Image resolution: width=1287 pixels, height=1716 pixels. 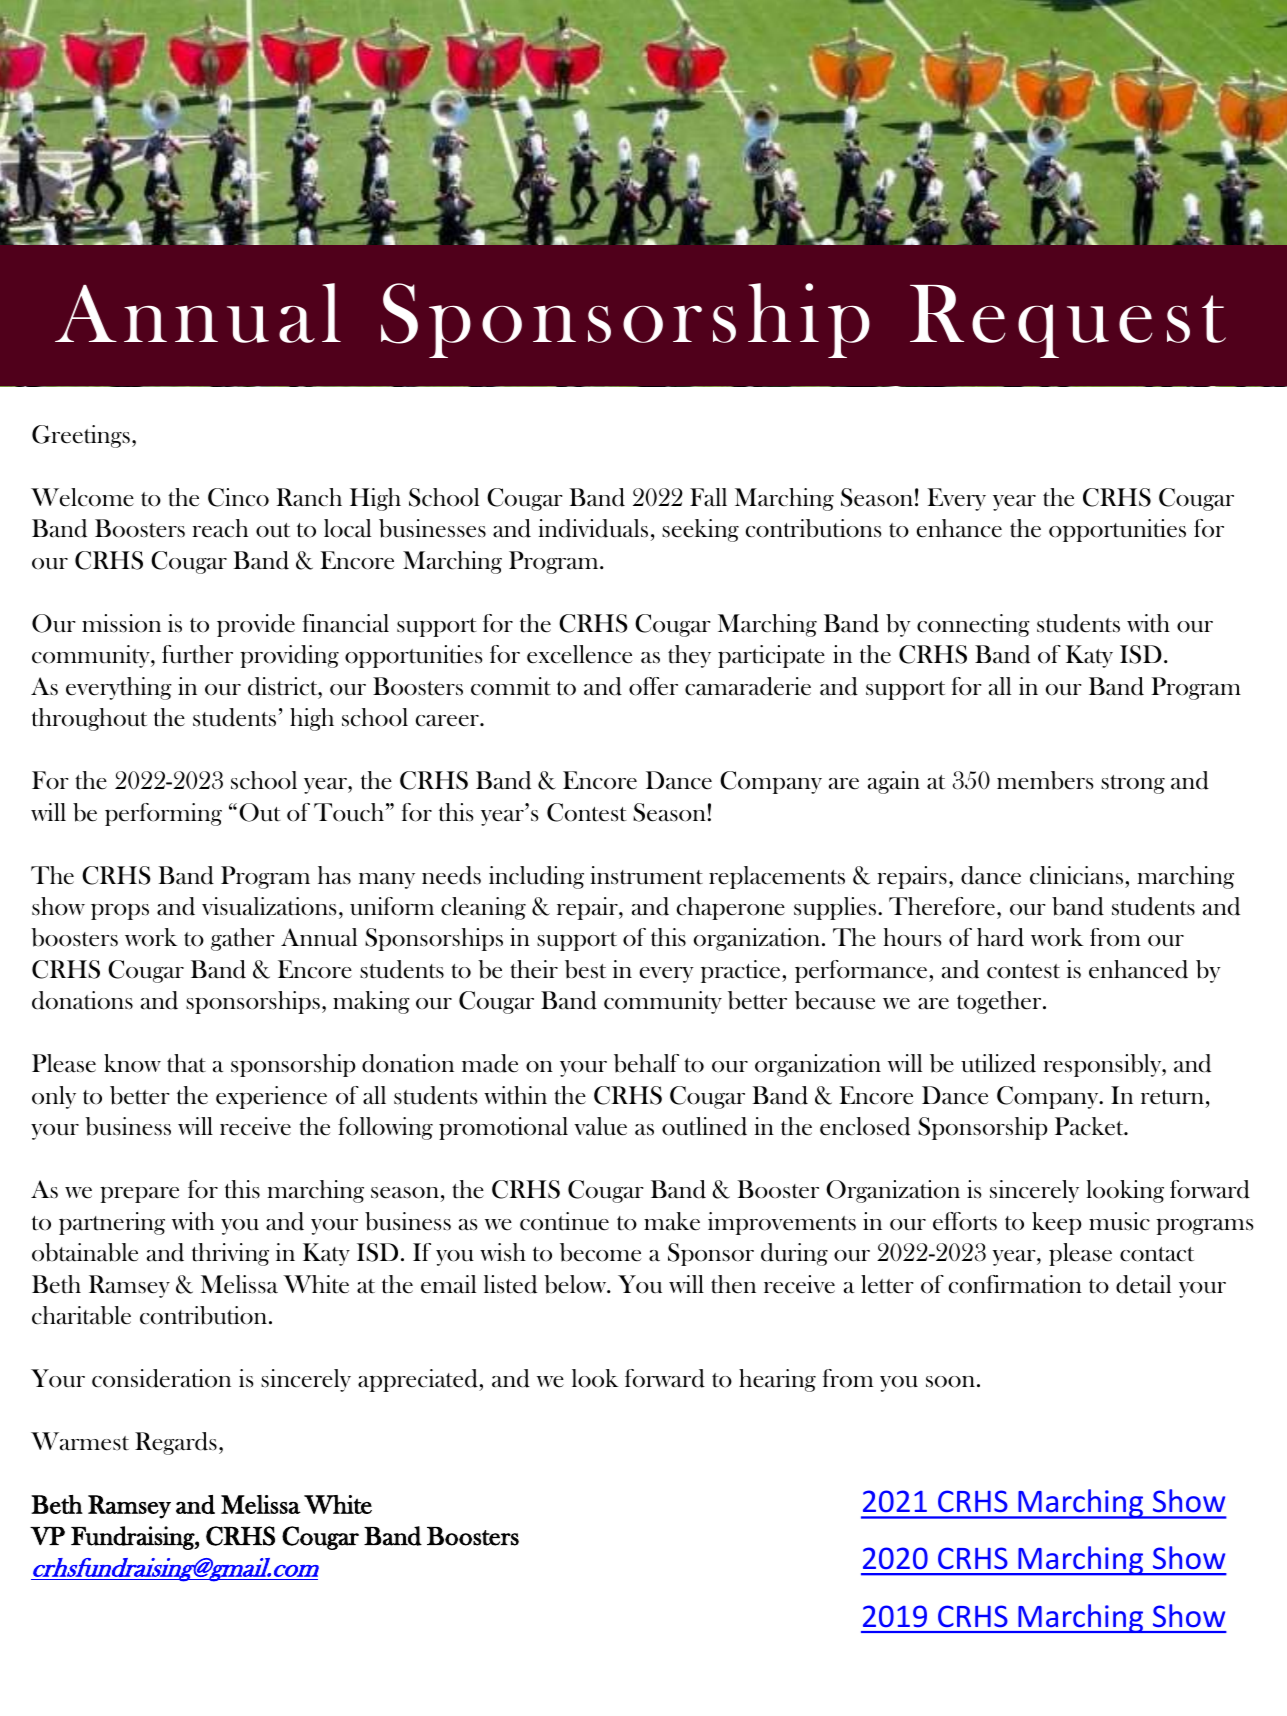 What do you see at coordinates (1068, 321) in the screenshot?
I see `Request` at bounding box center [1068, 321].
